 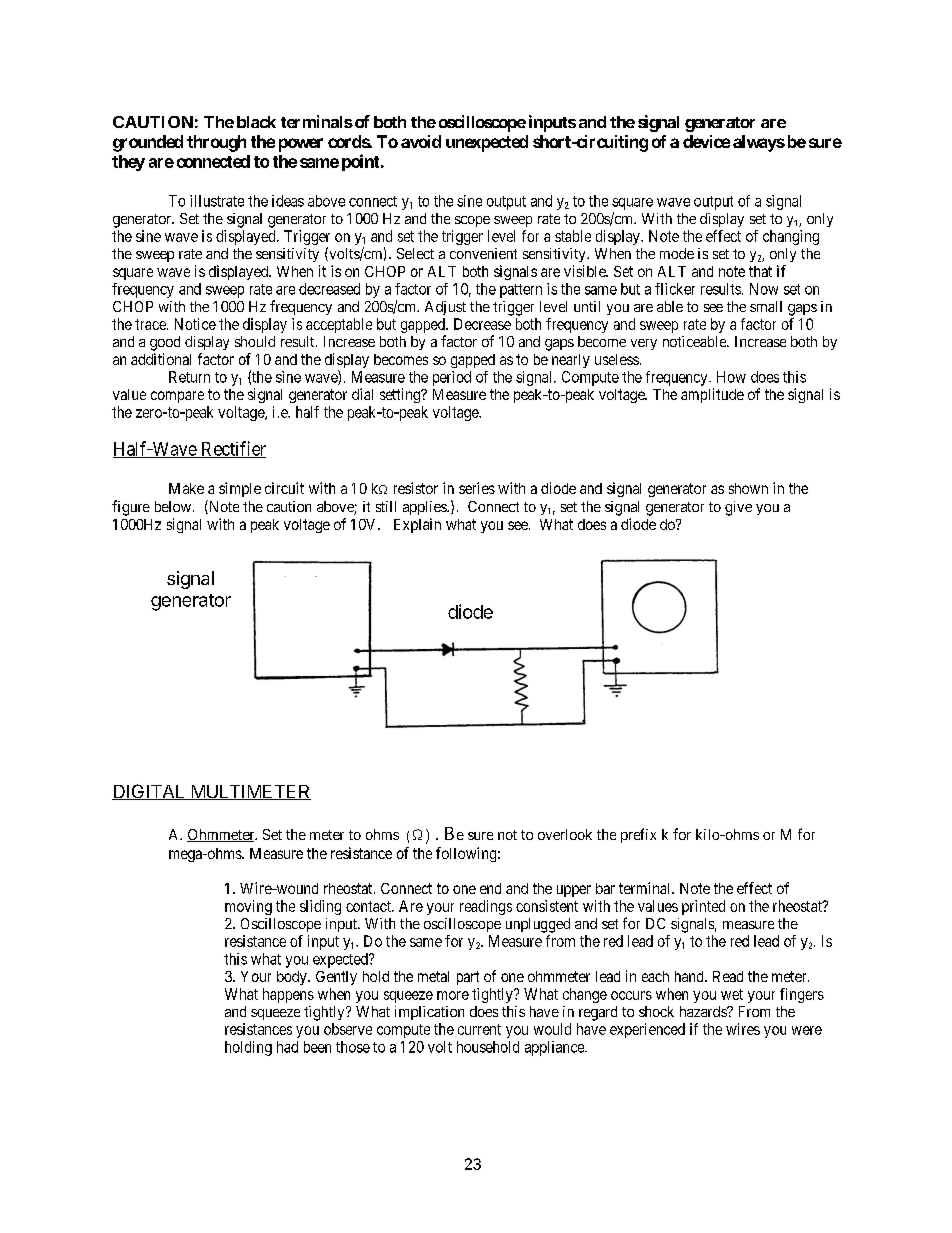 I want to click on had, so click(x=287, y=1047).
